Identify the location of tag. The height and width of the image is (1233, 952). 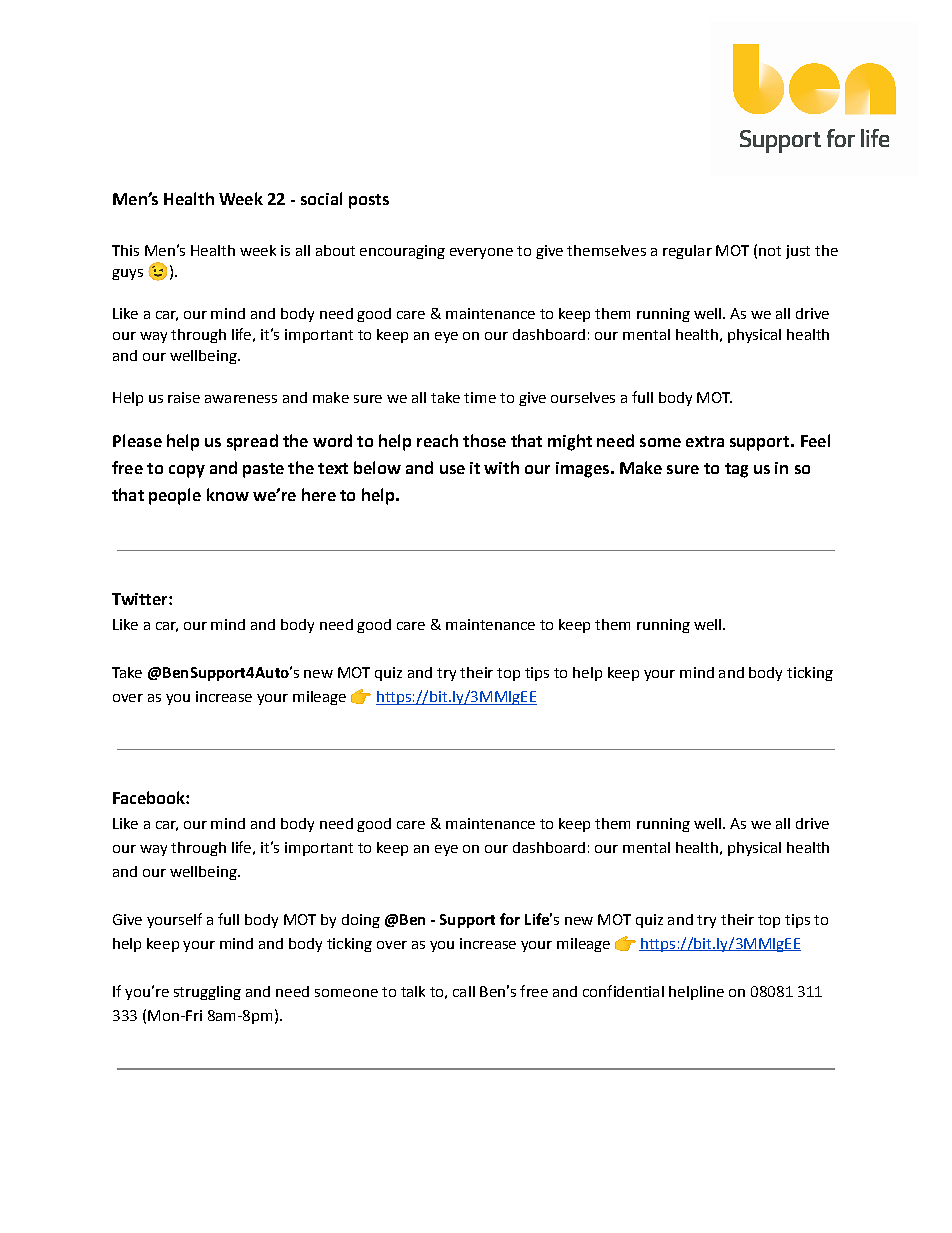
(736, 470).
